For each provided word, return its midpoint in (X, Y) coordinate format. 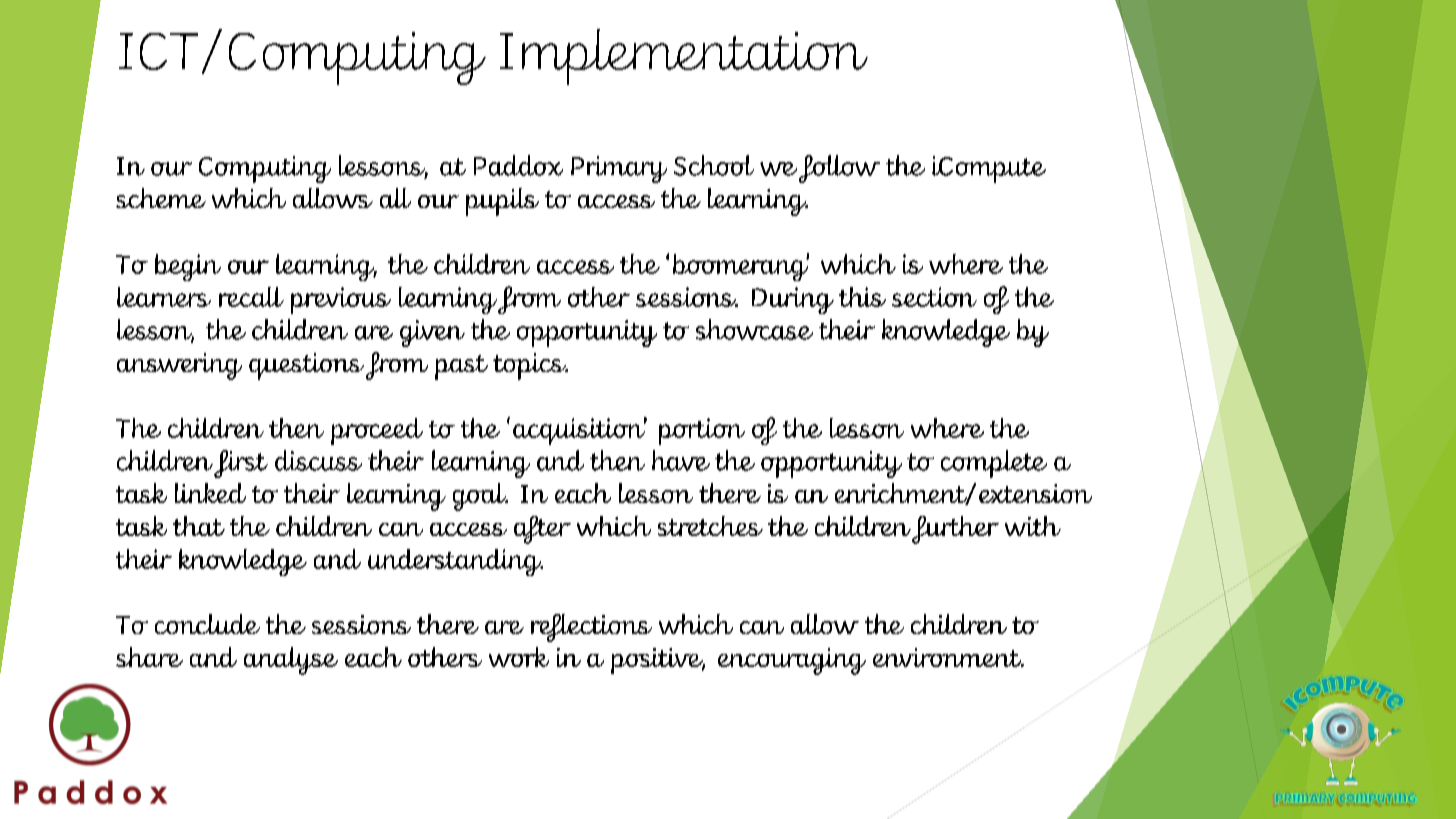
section (934, 297)
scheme (161, 198)
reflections (591, 628)
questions (306, 366)
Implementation (684, 57)
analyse (291, 661)
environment (948, 657)
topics (530, 366)
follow (839, 169)
